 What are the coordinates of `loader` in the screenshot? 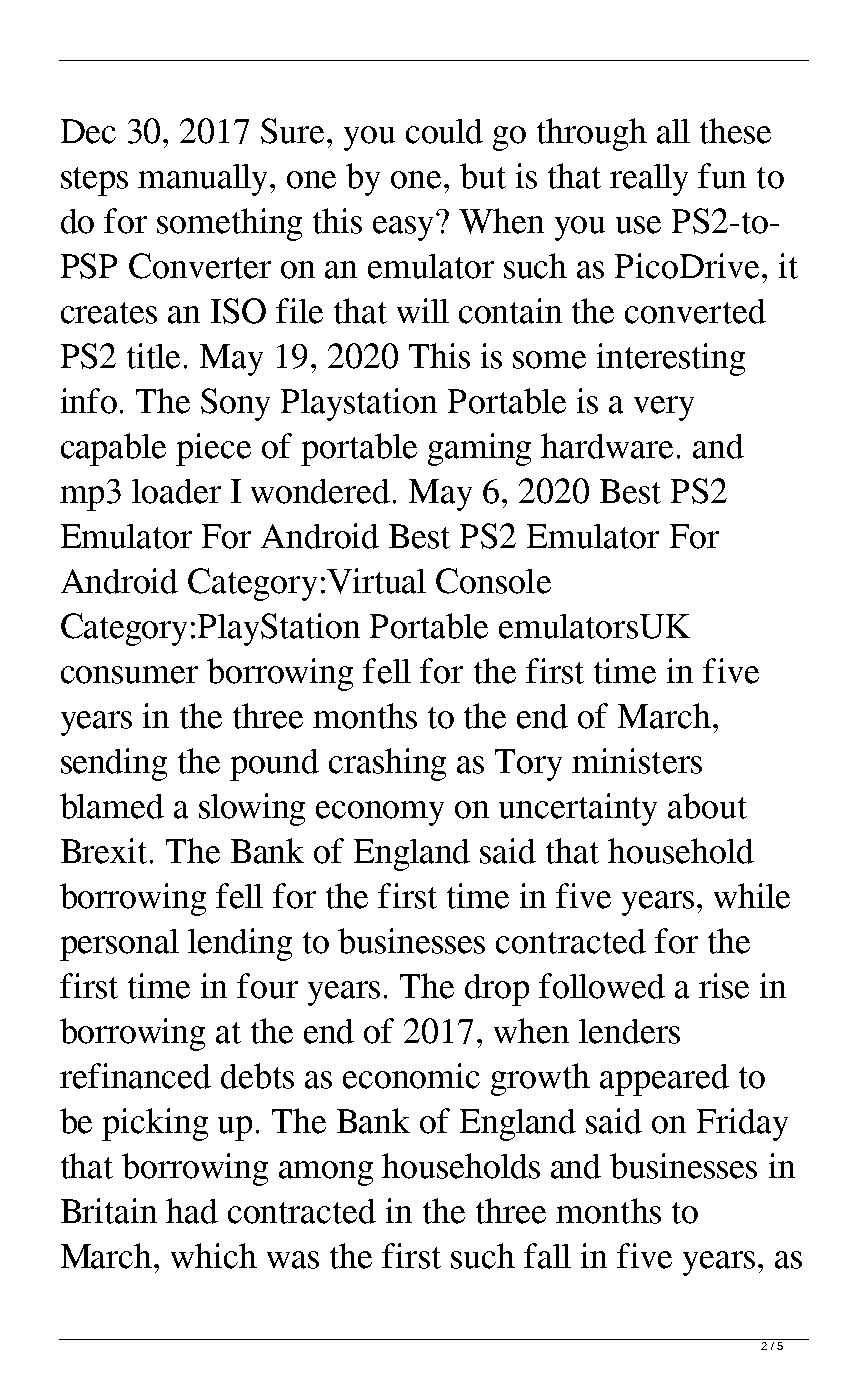 It's located at (176, 491).
